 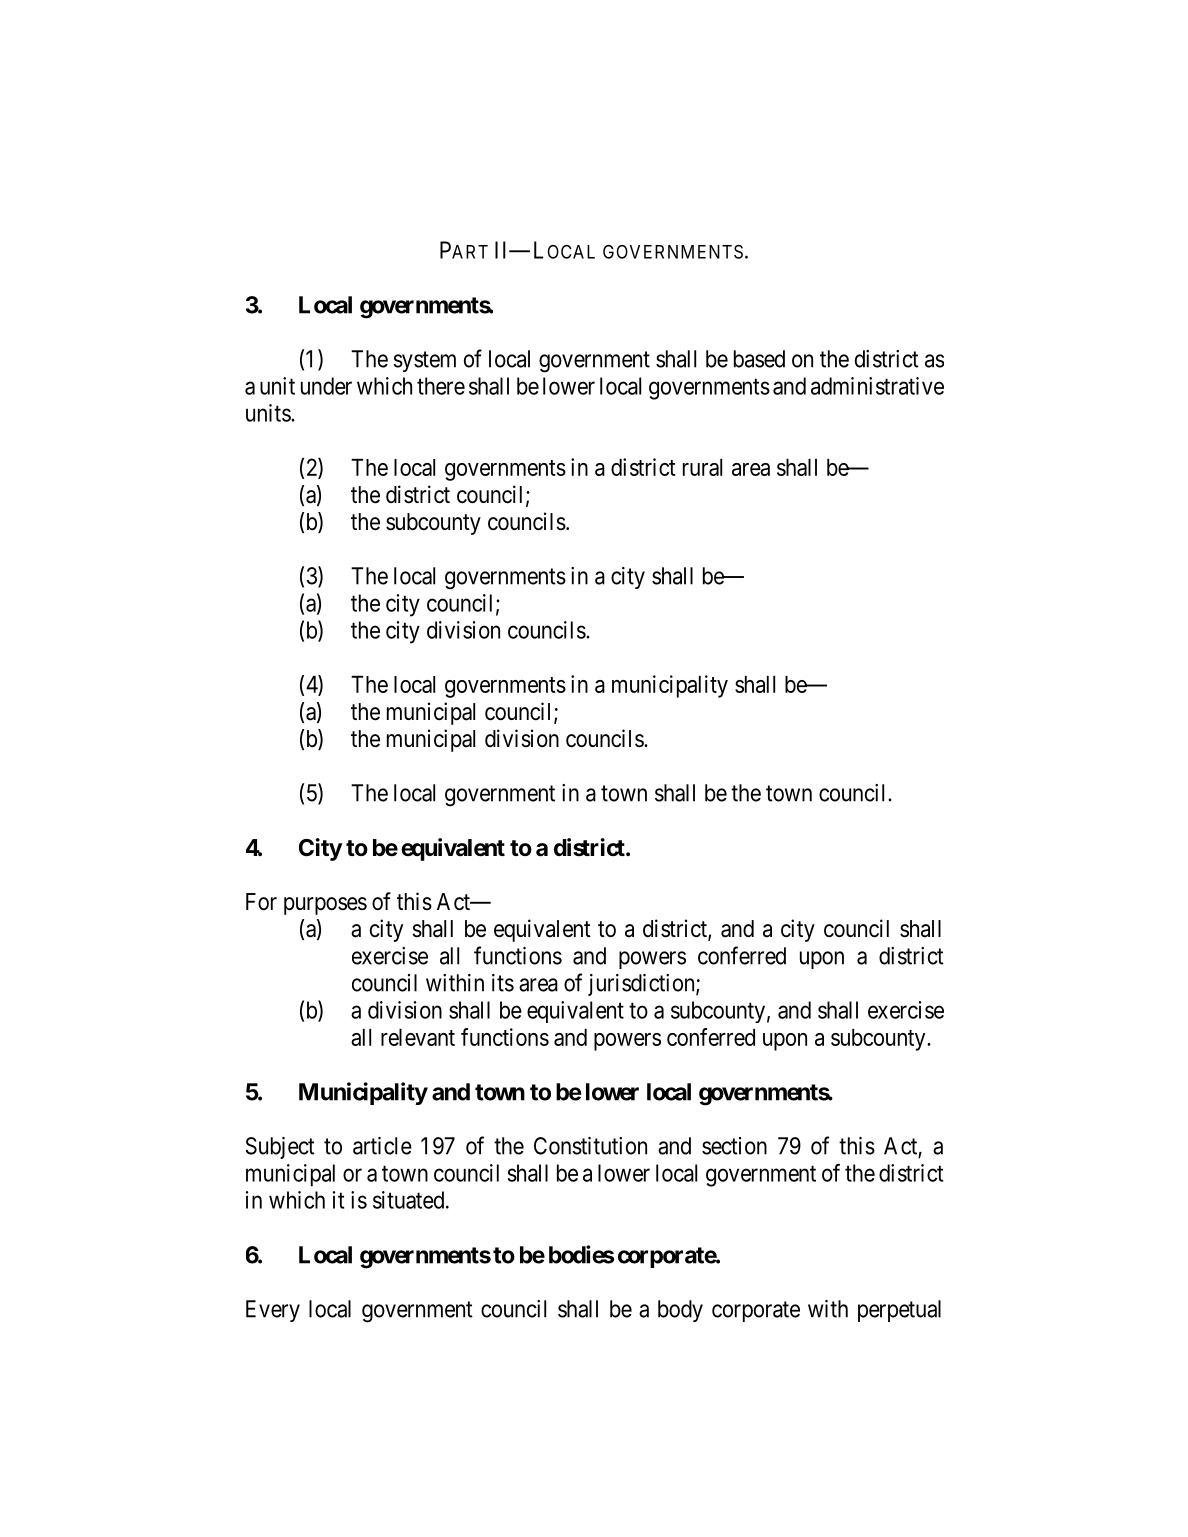 What do you see at coordinates (734, 1146) in the screenshot?
I see `section` at bounding box center [734, 1146].
